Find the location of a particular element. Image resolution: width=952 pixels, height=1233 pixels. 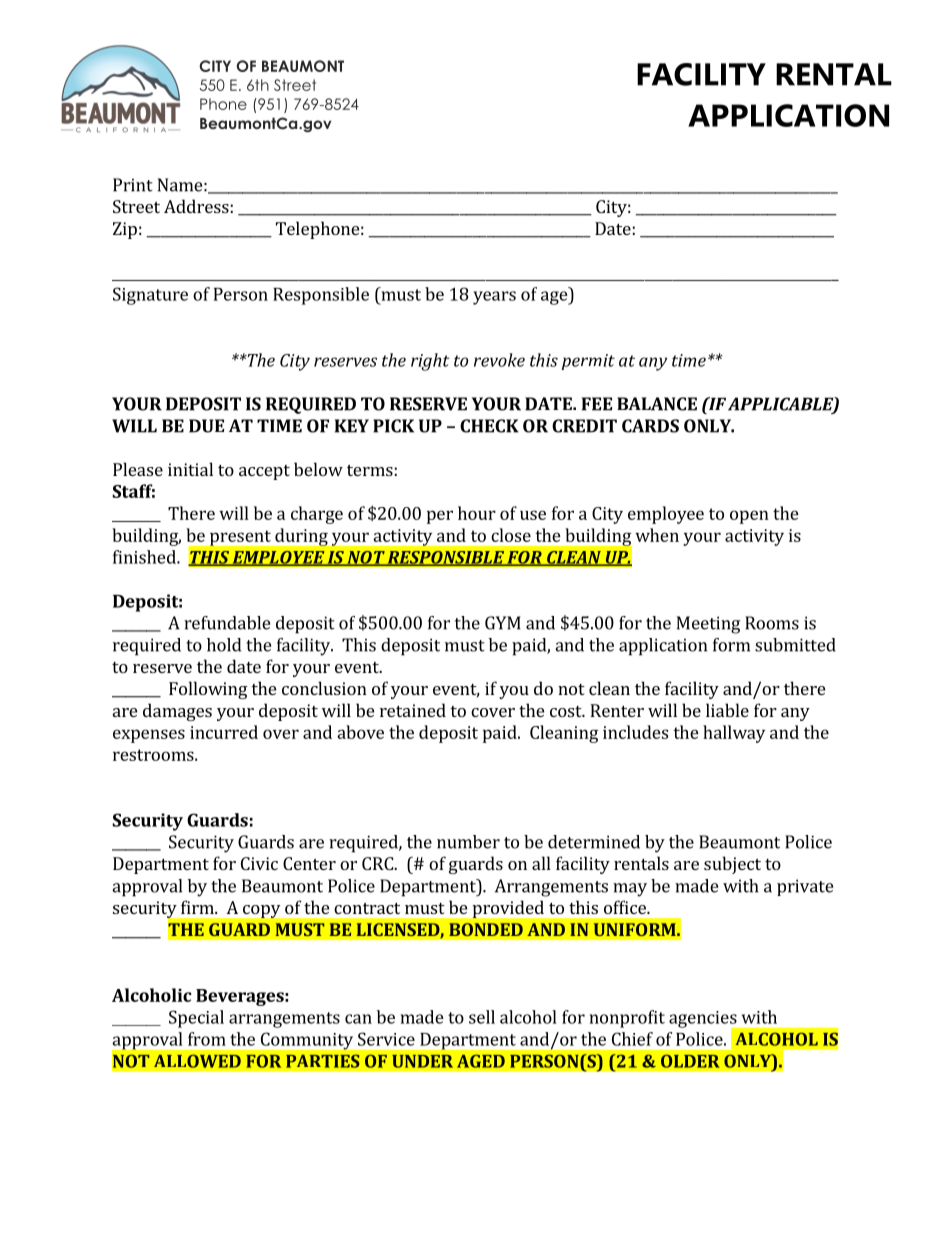

DUE is located at coordinates (206, 426).
